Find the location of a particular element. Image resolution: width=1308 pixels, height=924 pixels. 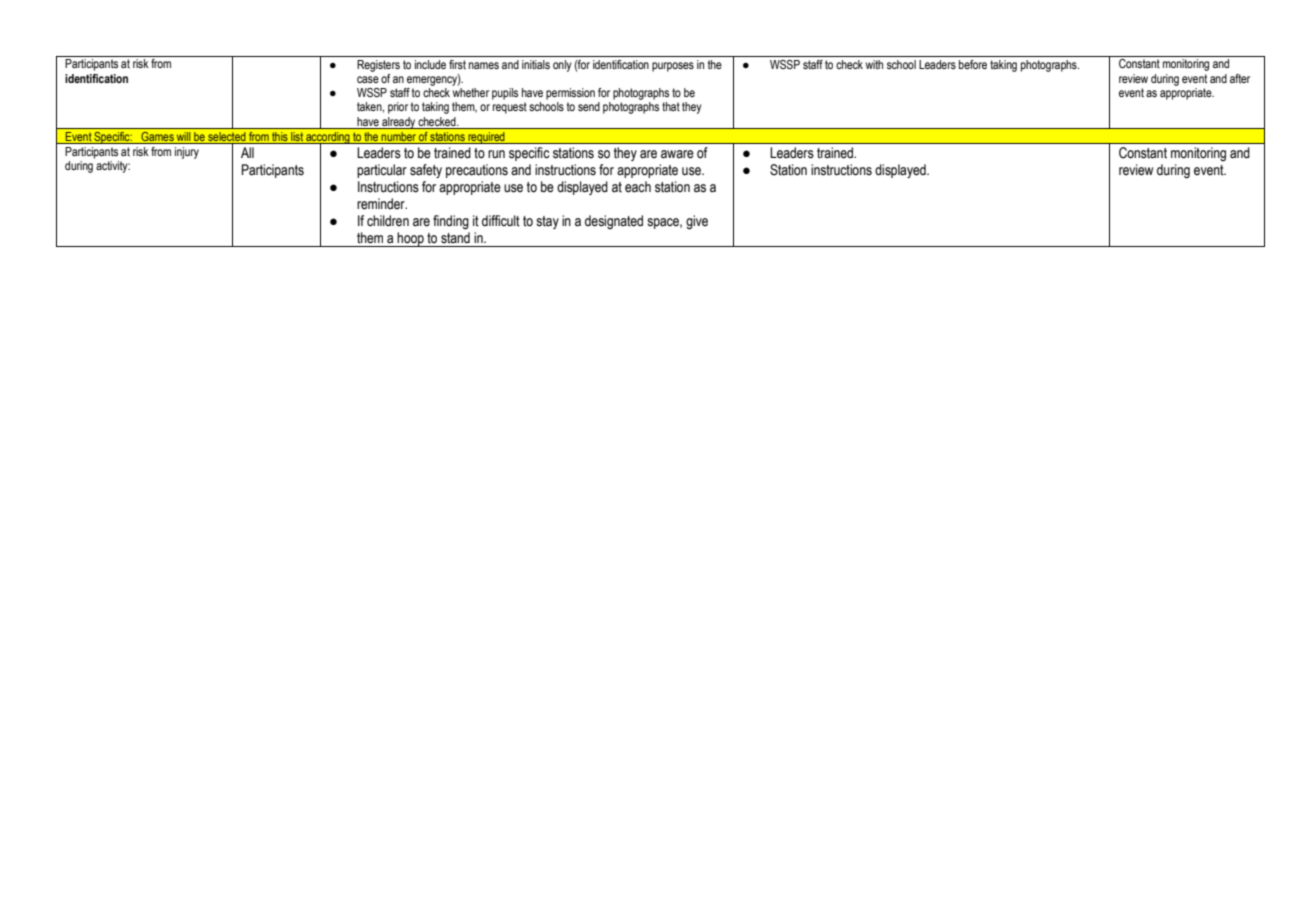

reminder is located at coordinates (382, 204).
